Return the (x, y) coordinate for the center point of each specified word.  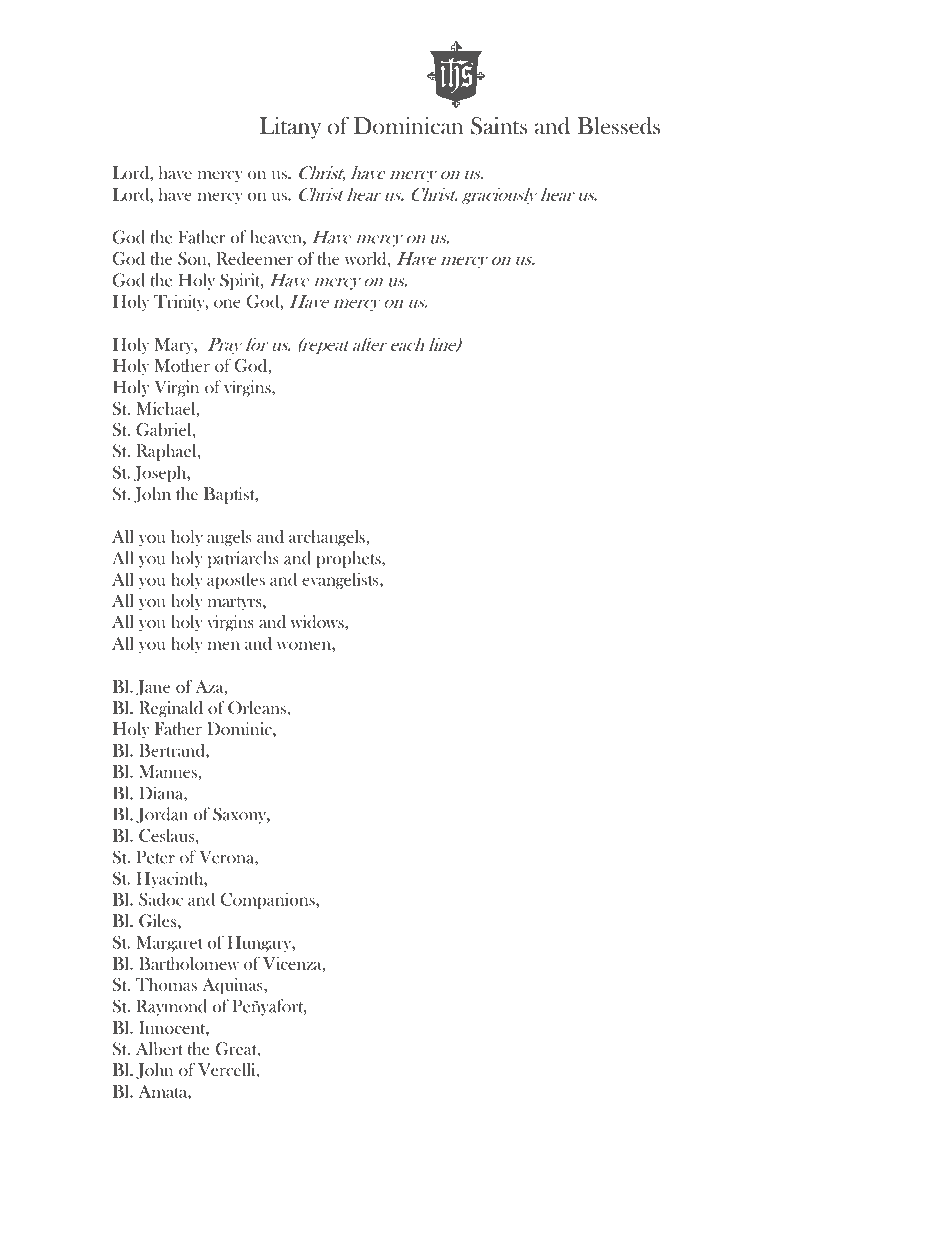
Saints (499, 126)
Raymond (171, 1007)
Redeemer (254, 258)
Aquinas (233, 986)
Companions (269, 901)
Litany (290, 128)
